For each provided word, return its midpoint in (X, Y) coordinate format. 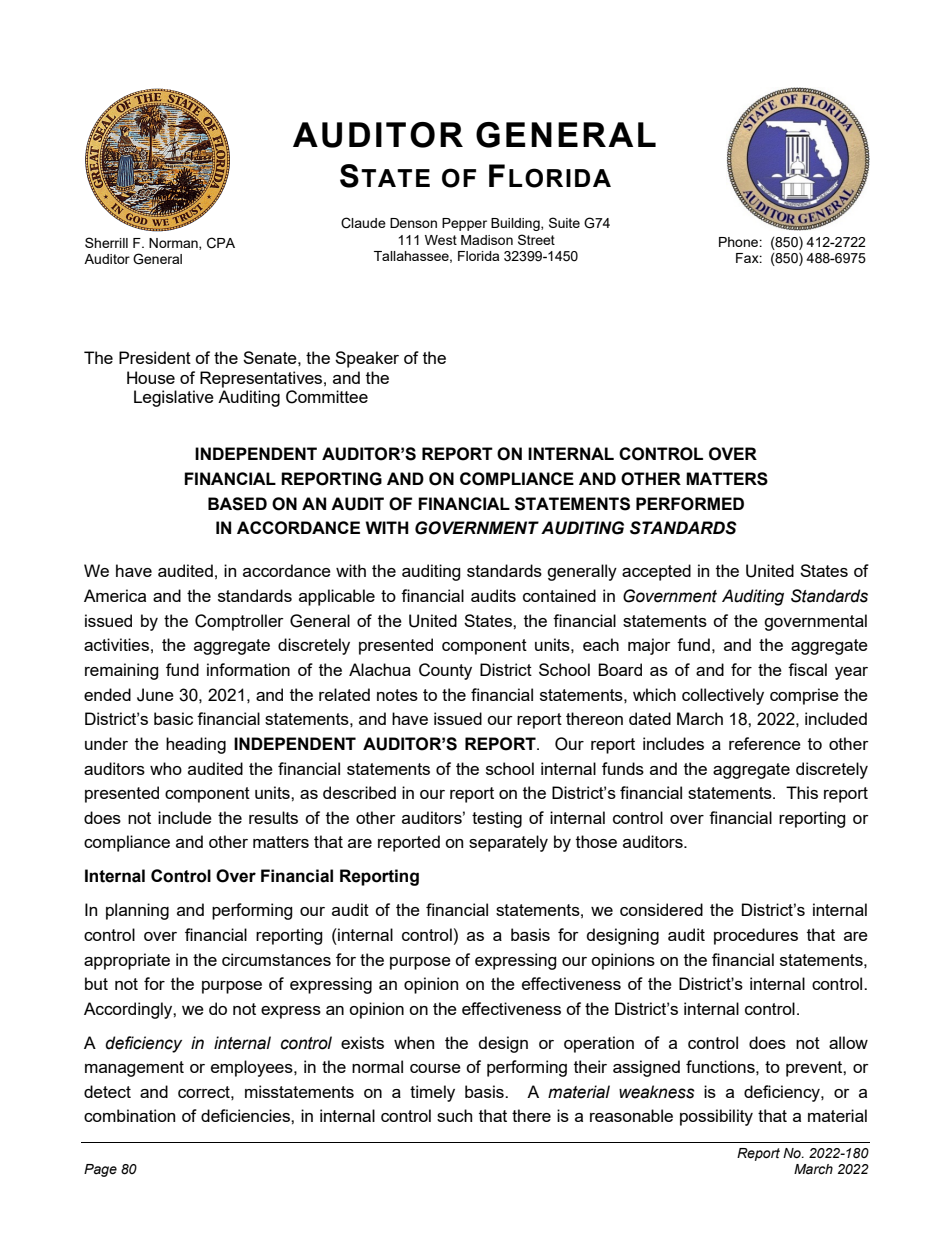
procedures (756, 936)
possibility (716, 1117)
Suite (564, 222)
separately (508, 843)
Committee (327, 397)
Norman (174, 244)
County (445, 671)
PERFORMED (690, 504)
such (454, 1115)
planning (137, 911)
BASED (237, 504)
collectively (723, 696)
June (155, 695)
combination (129, 1115)
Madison (487, 240)
